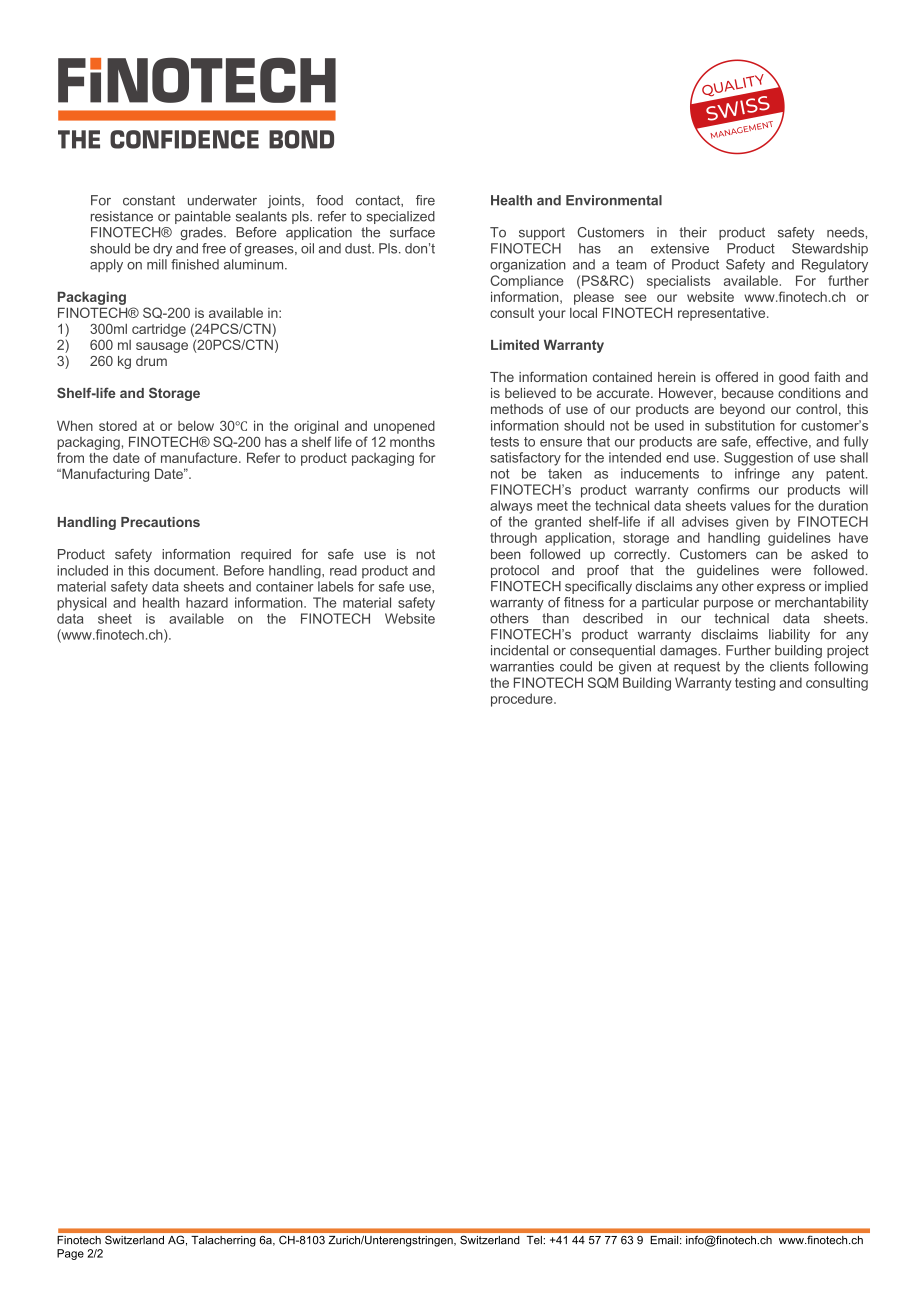 The width and height of the image is (924, 1308). What do you see at coordinates (160, 522) in the image?
I see `Precautions` at bounding box center [160, 522].
